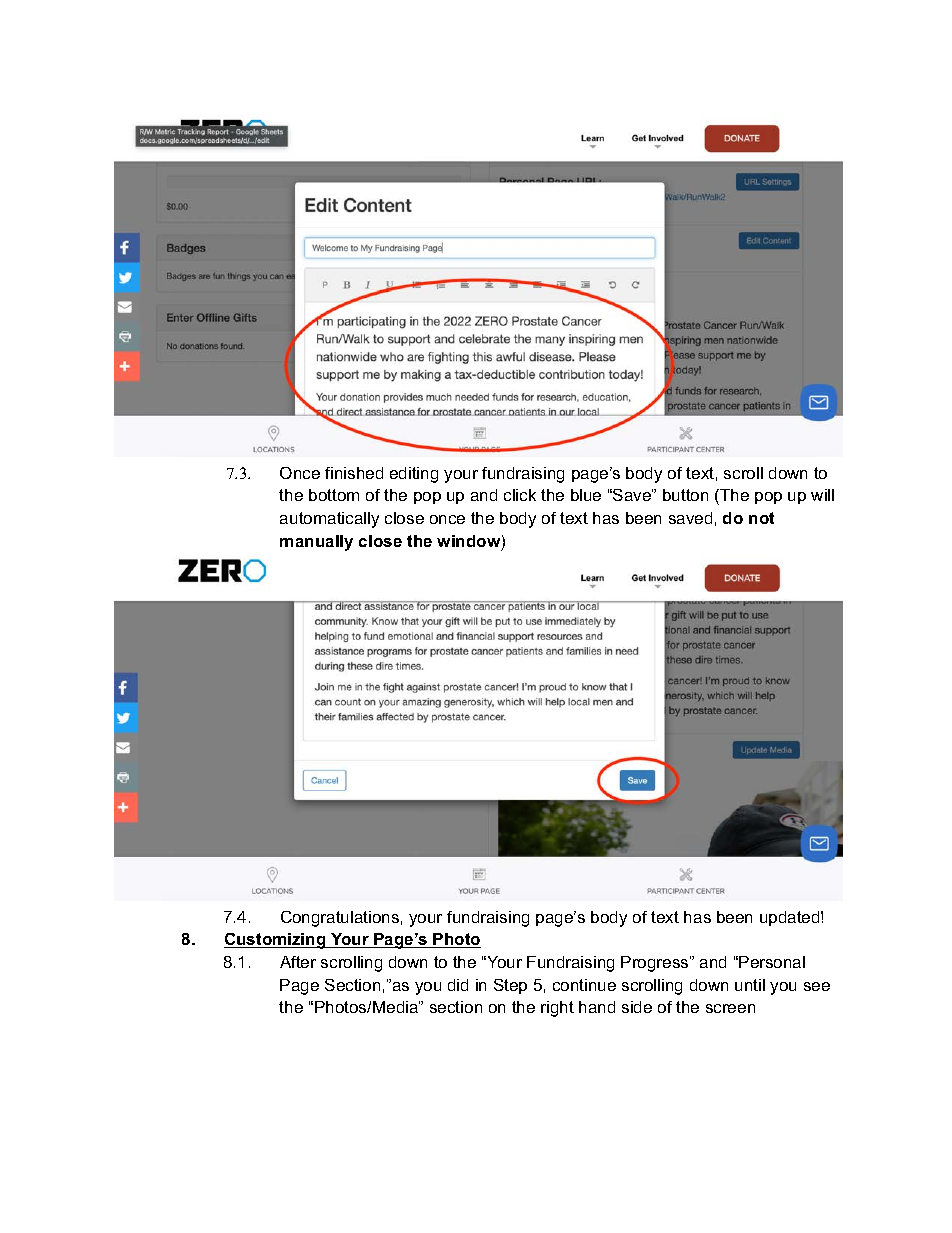  Describe the element at coordinates (298, 962) in the screenshot. I see `After` at that location.
